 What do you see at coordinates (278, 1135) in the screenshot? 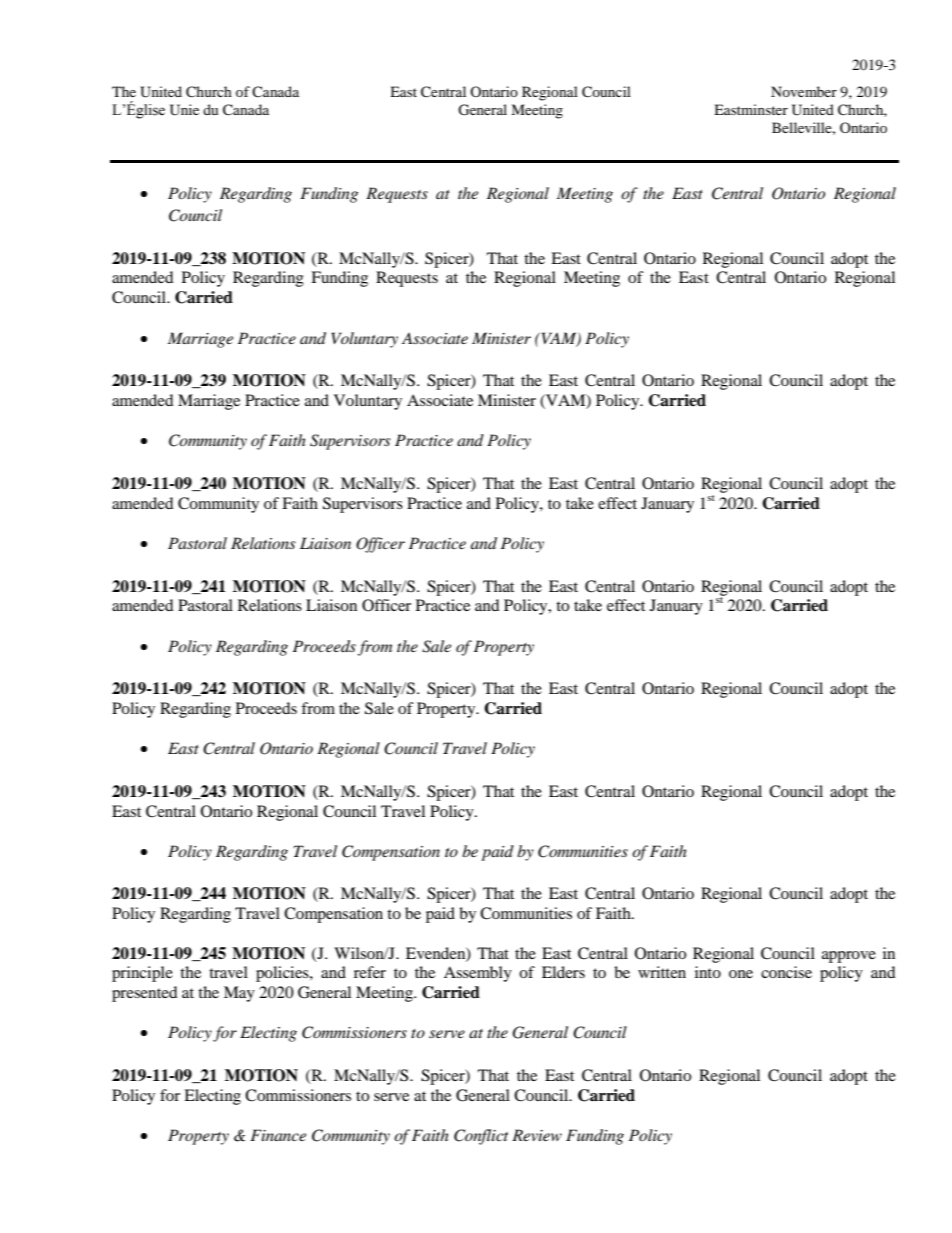
I see `Finance` at bounding box center [278, 1135].
